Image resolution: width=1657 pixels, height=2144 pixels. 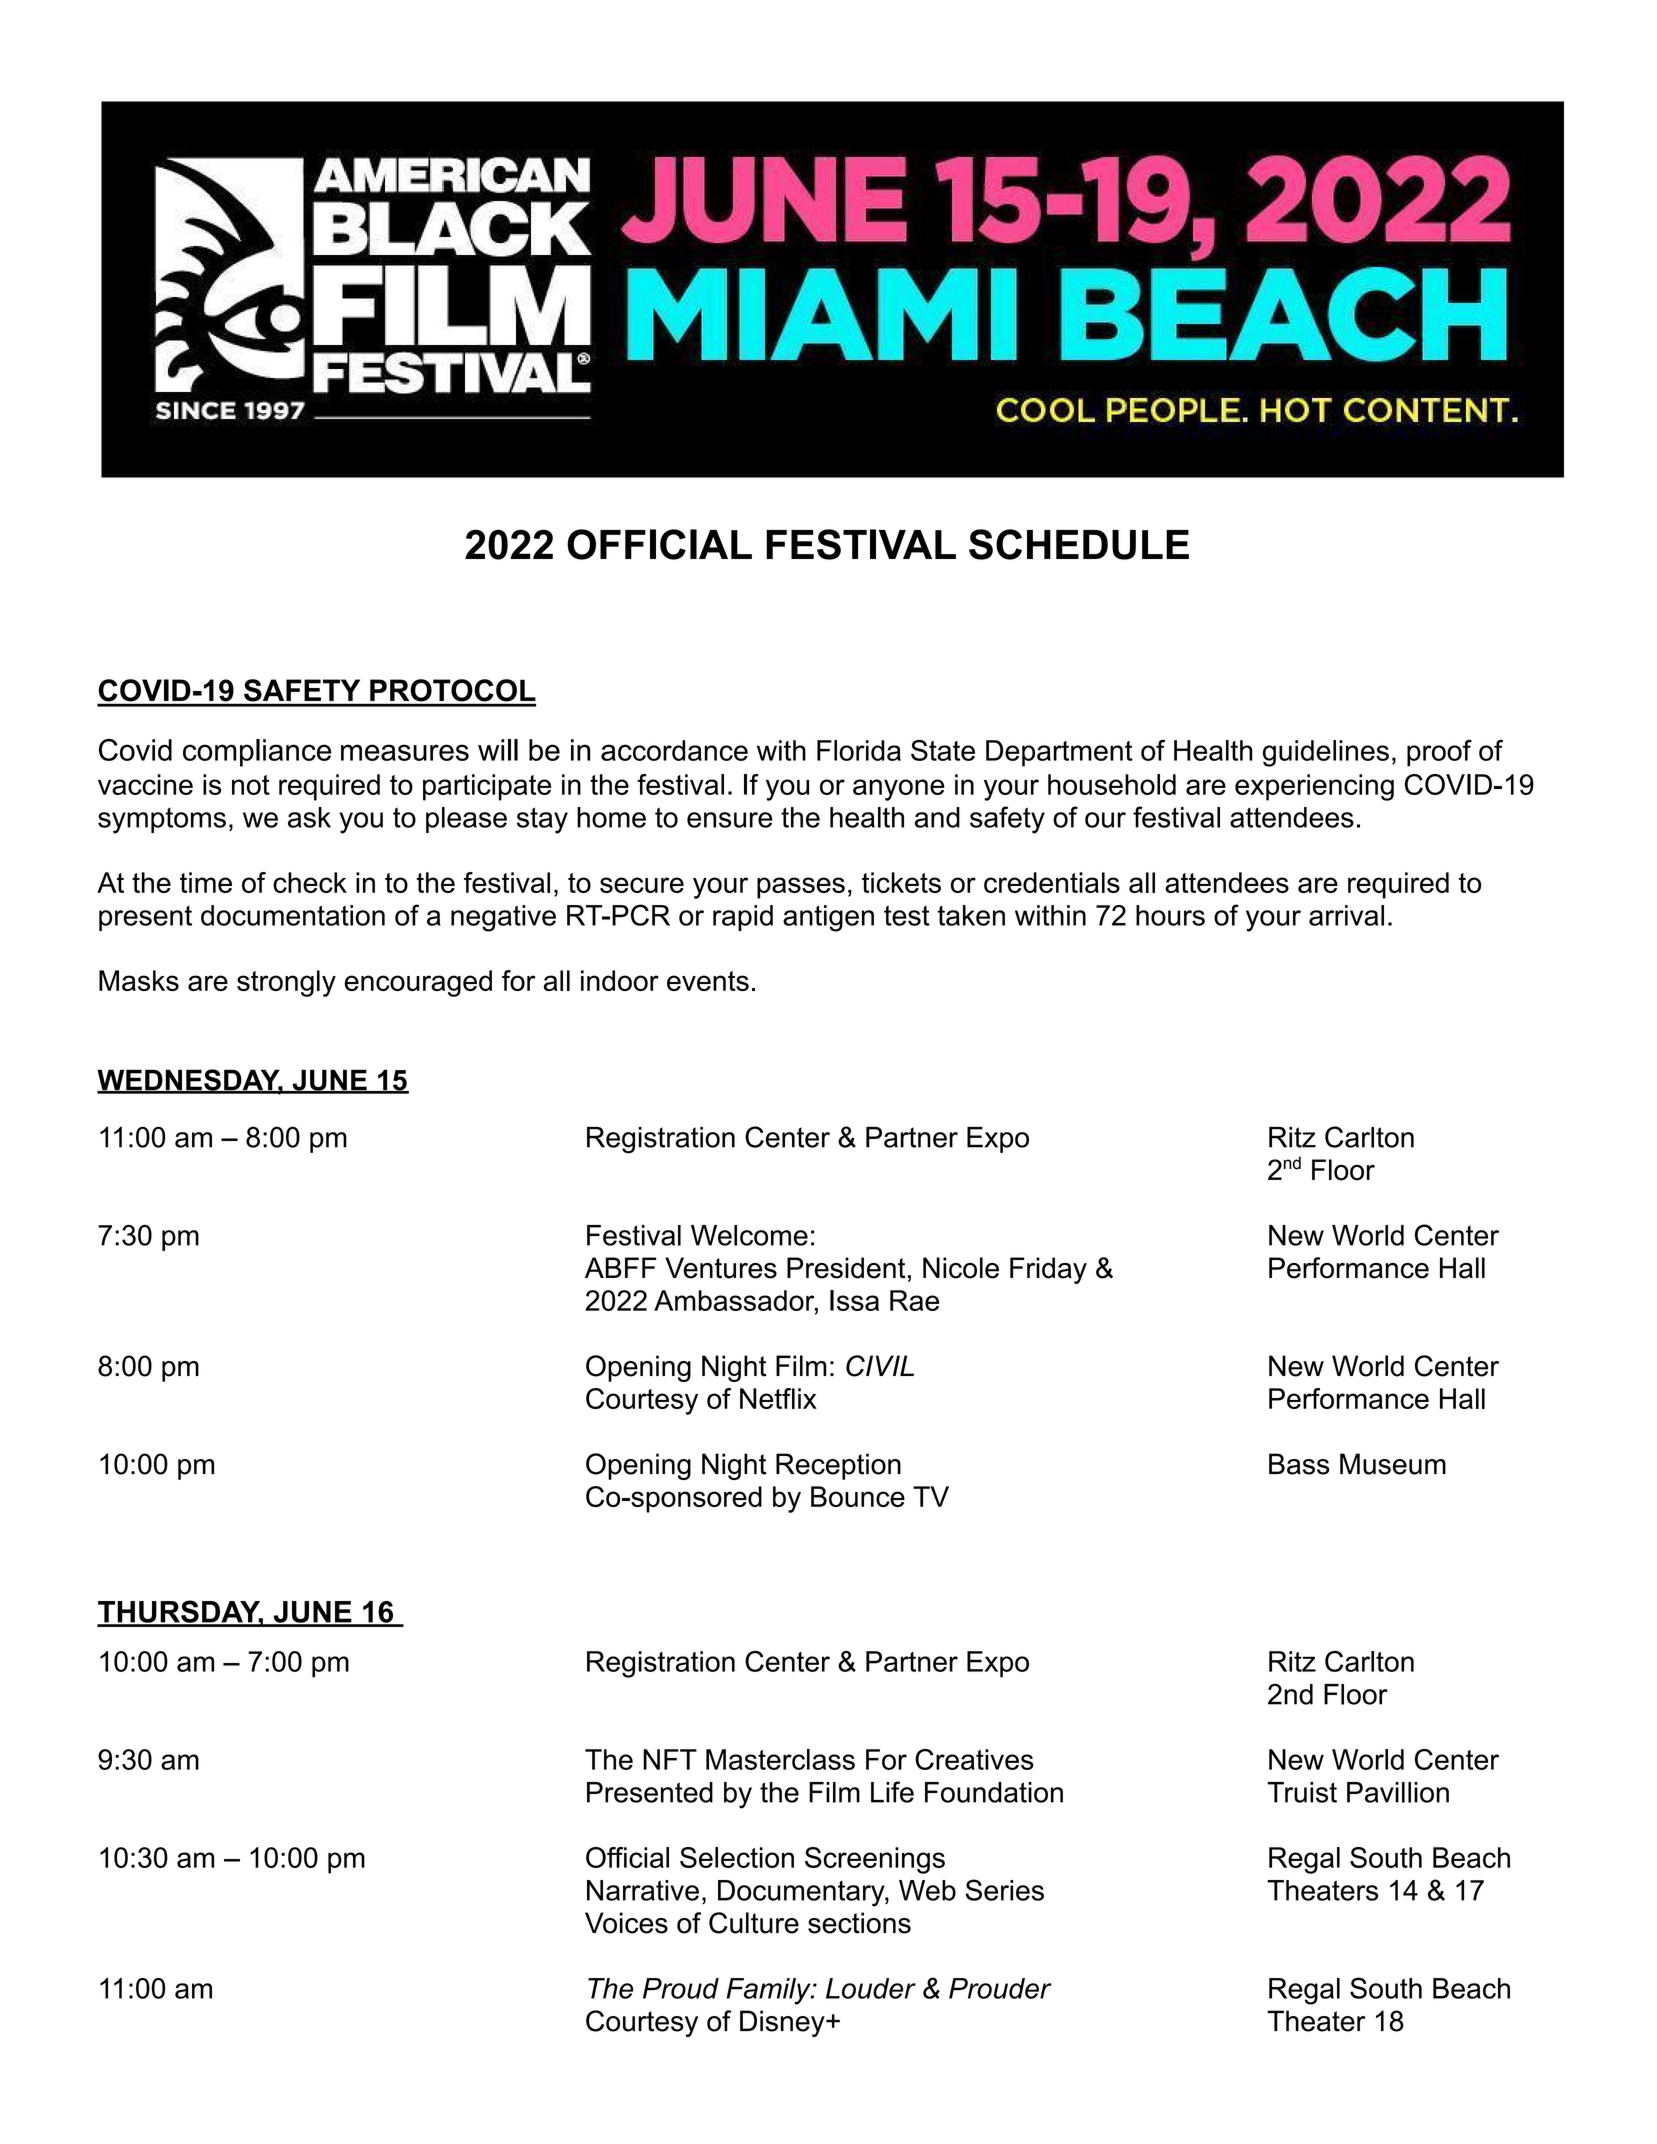 What do you see at coordinates (859, 750) in the page?
I see `Florida` at bounding box center [859, 750].
